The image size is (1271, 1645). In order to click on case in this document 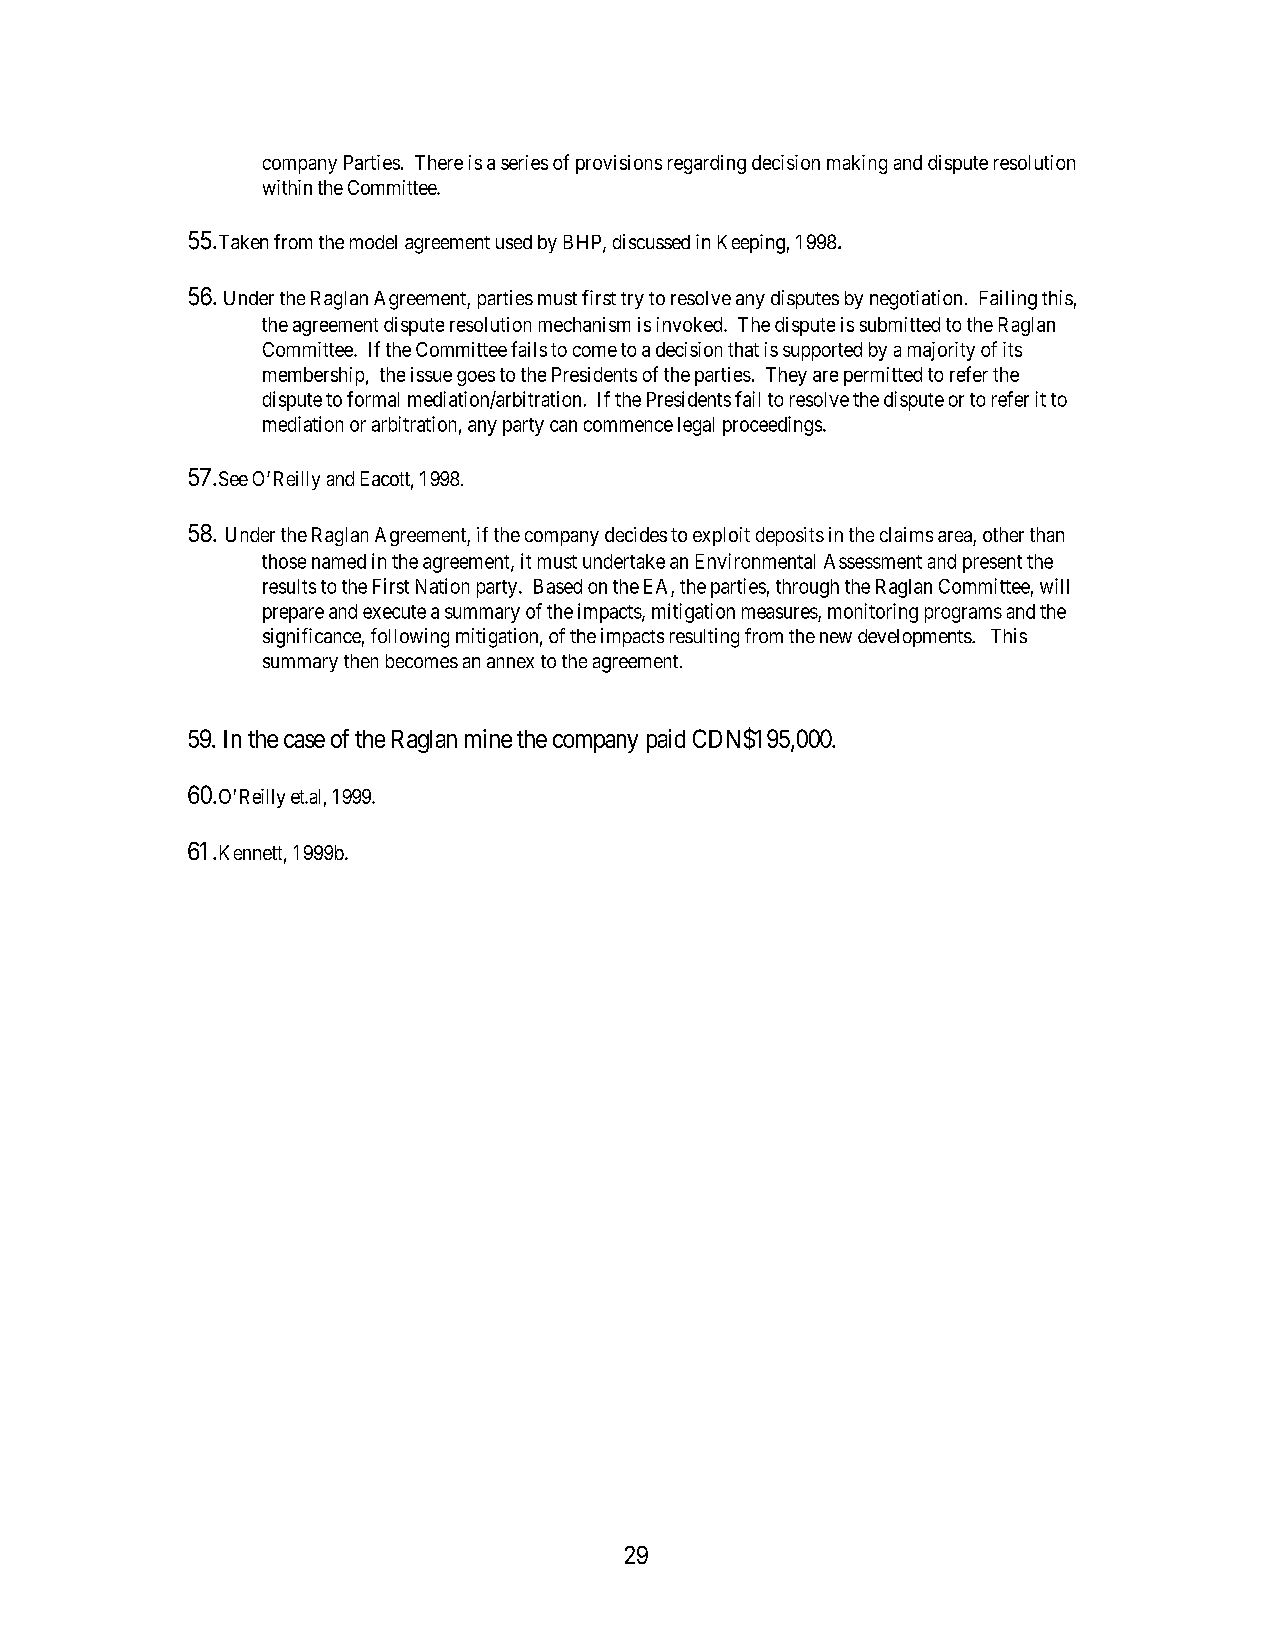, I will do `click(304, 741)`.
